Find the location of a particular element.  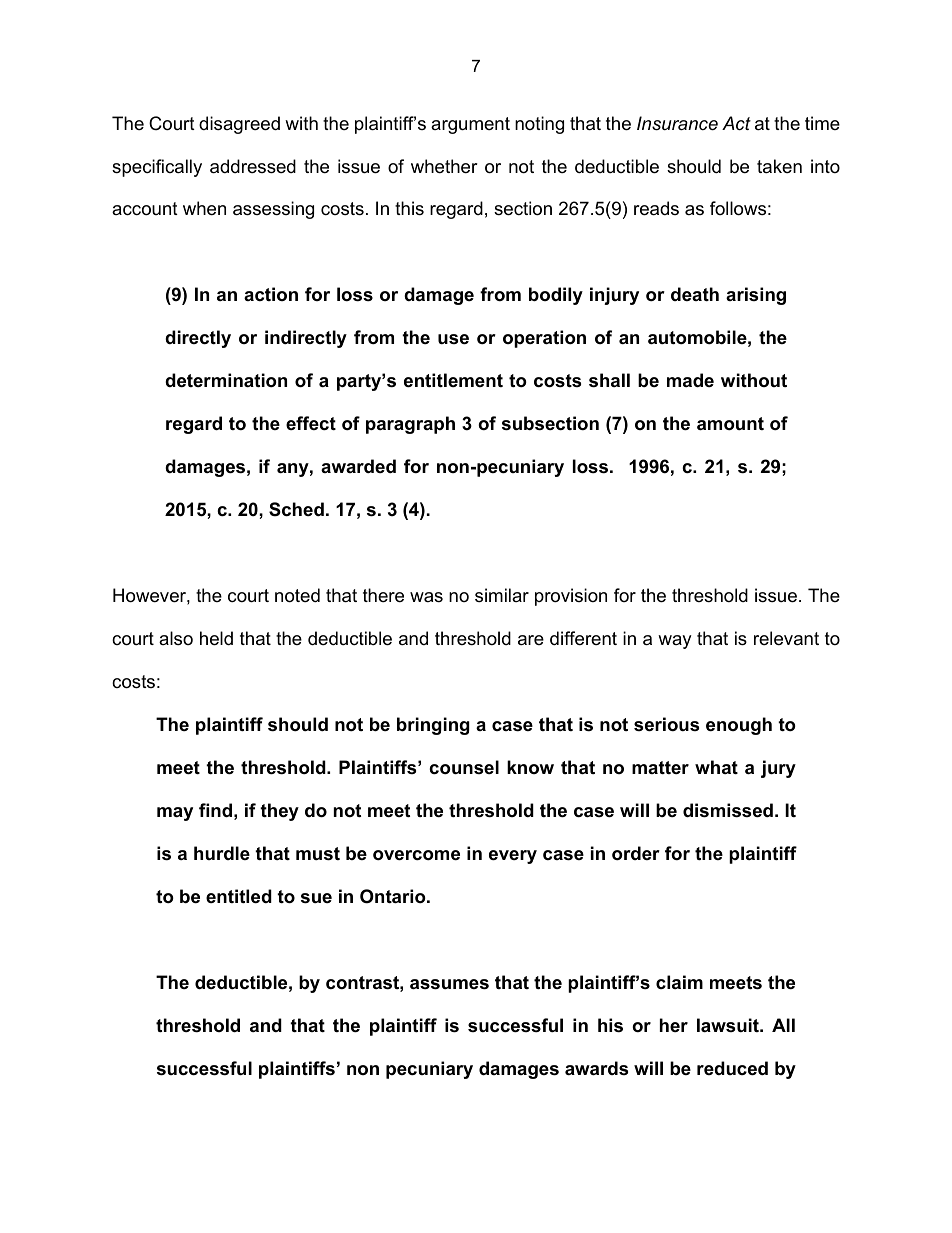

similar is located at coordinates (502, 595).
